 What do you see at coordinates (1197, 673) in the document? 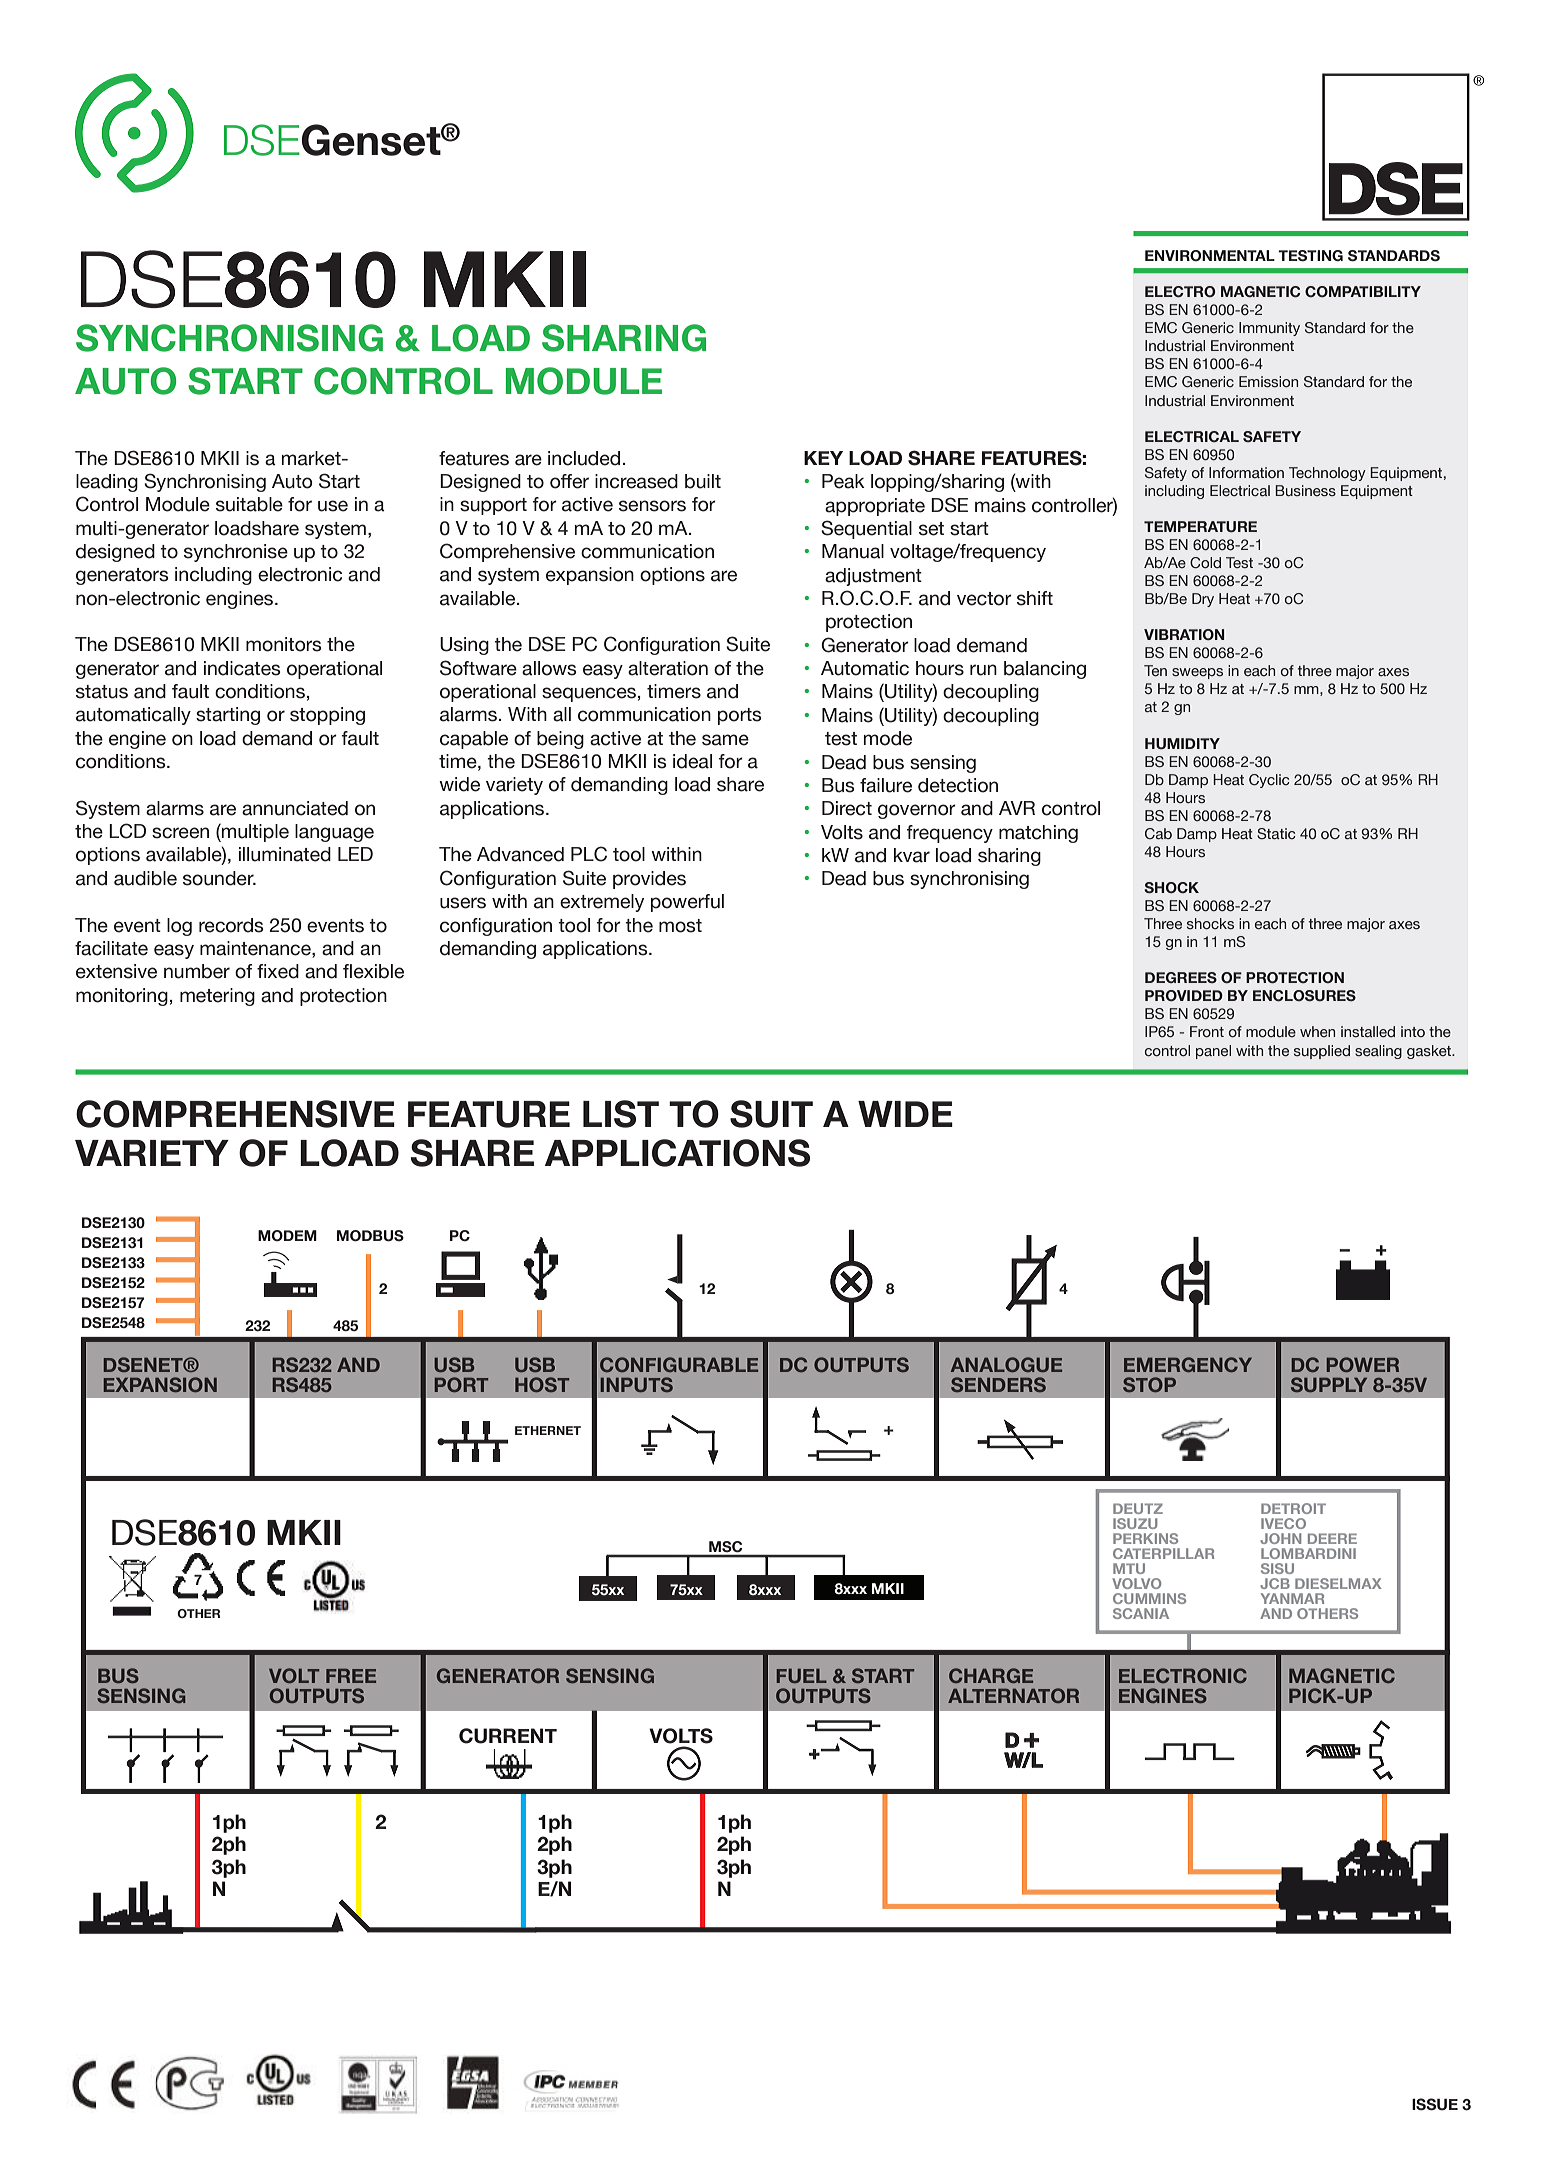
I see `sweeps` at bounding box center [1197, 673].
